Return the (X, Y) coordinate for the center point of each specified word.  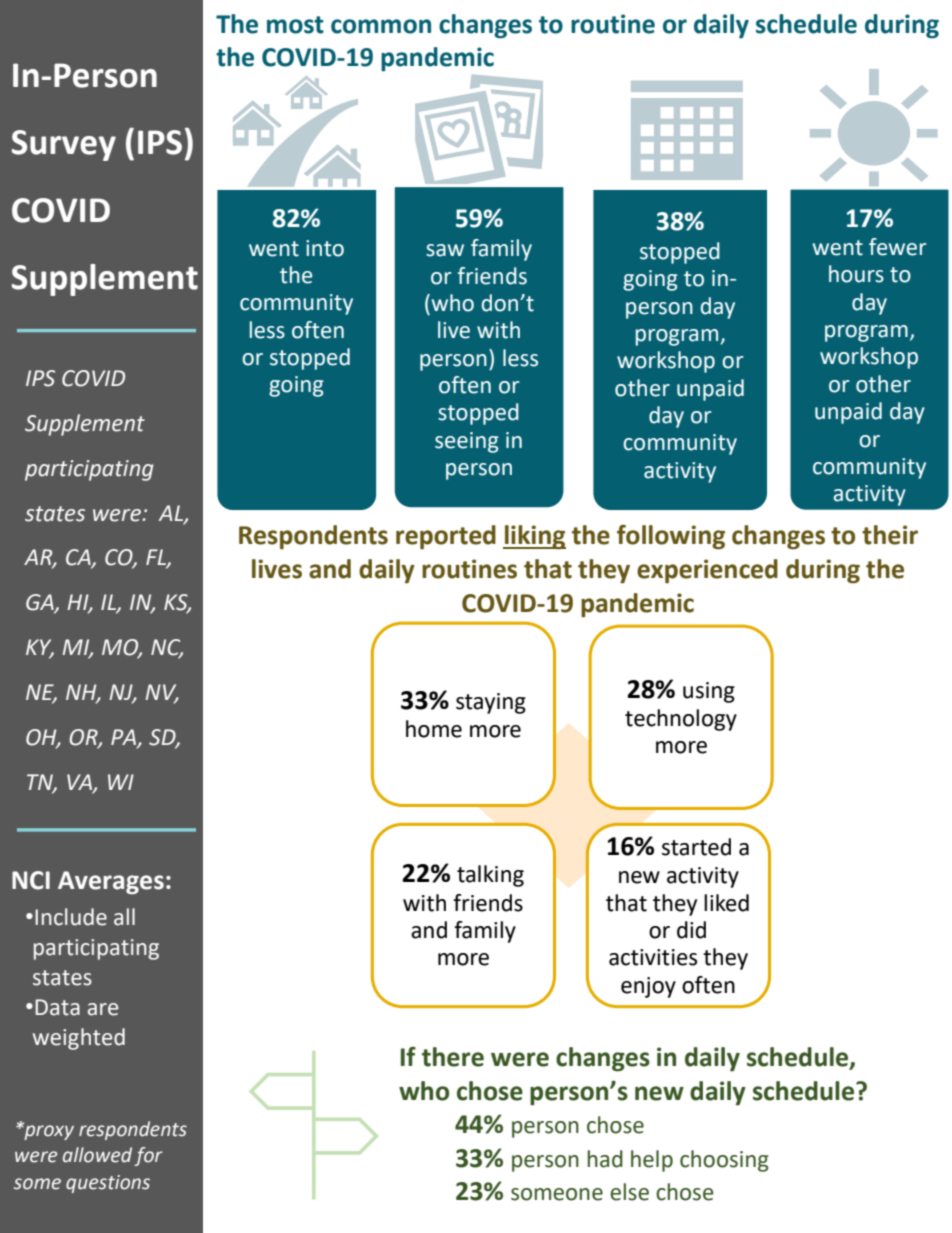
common (381, 26)
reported (446, 537)
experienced (707, 571)
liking (534, 537)
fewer (898, 247)
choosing (724, 1161)
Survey (64, 145)
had (605, 1159)
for (148, 1156)
